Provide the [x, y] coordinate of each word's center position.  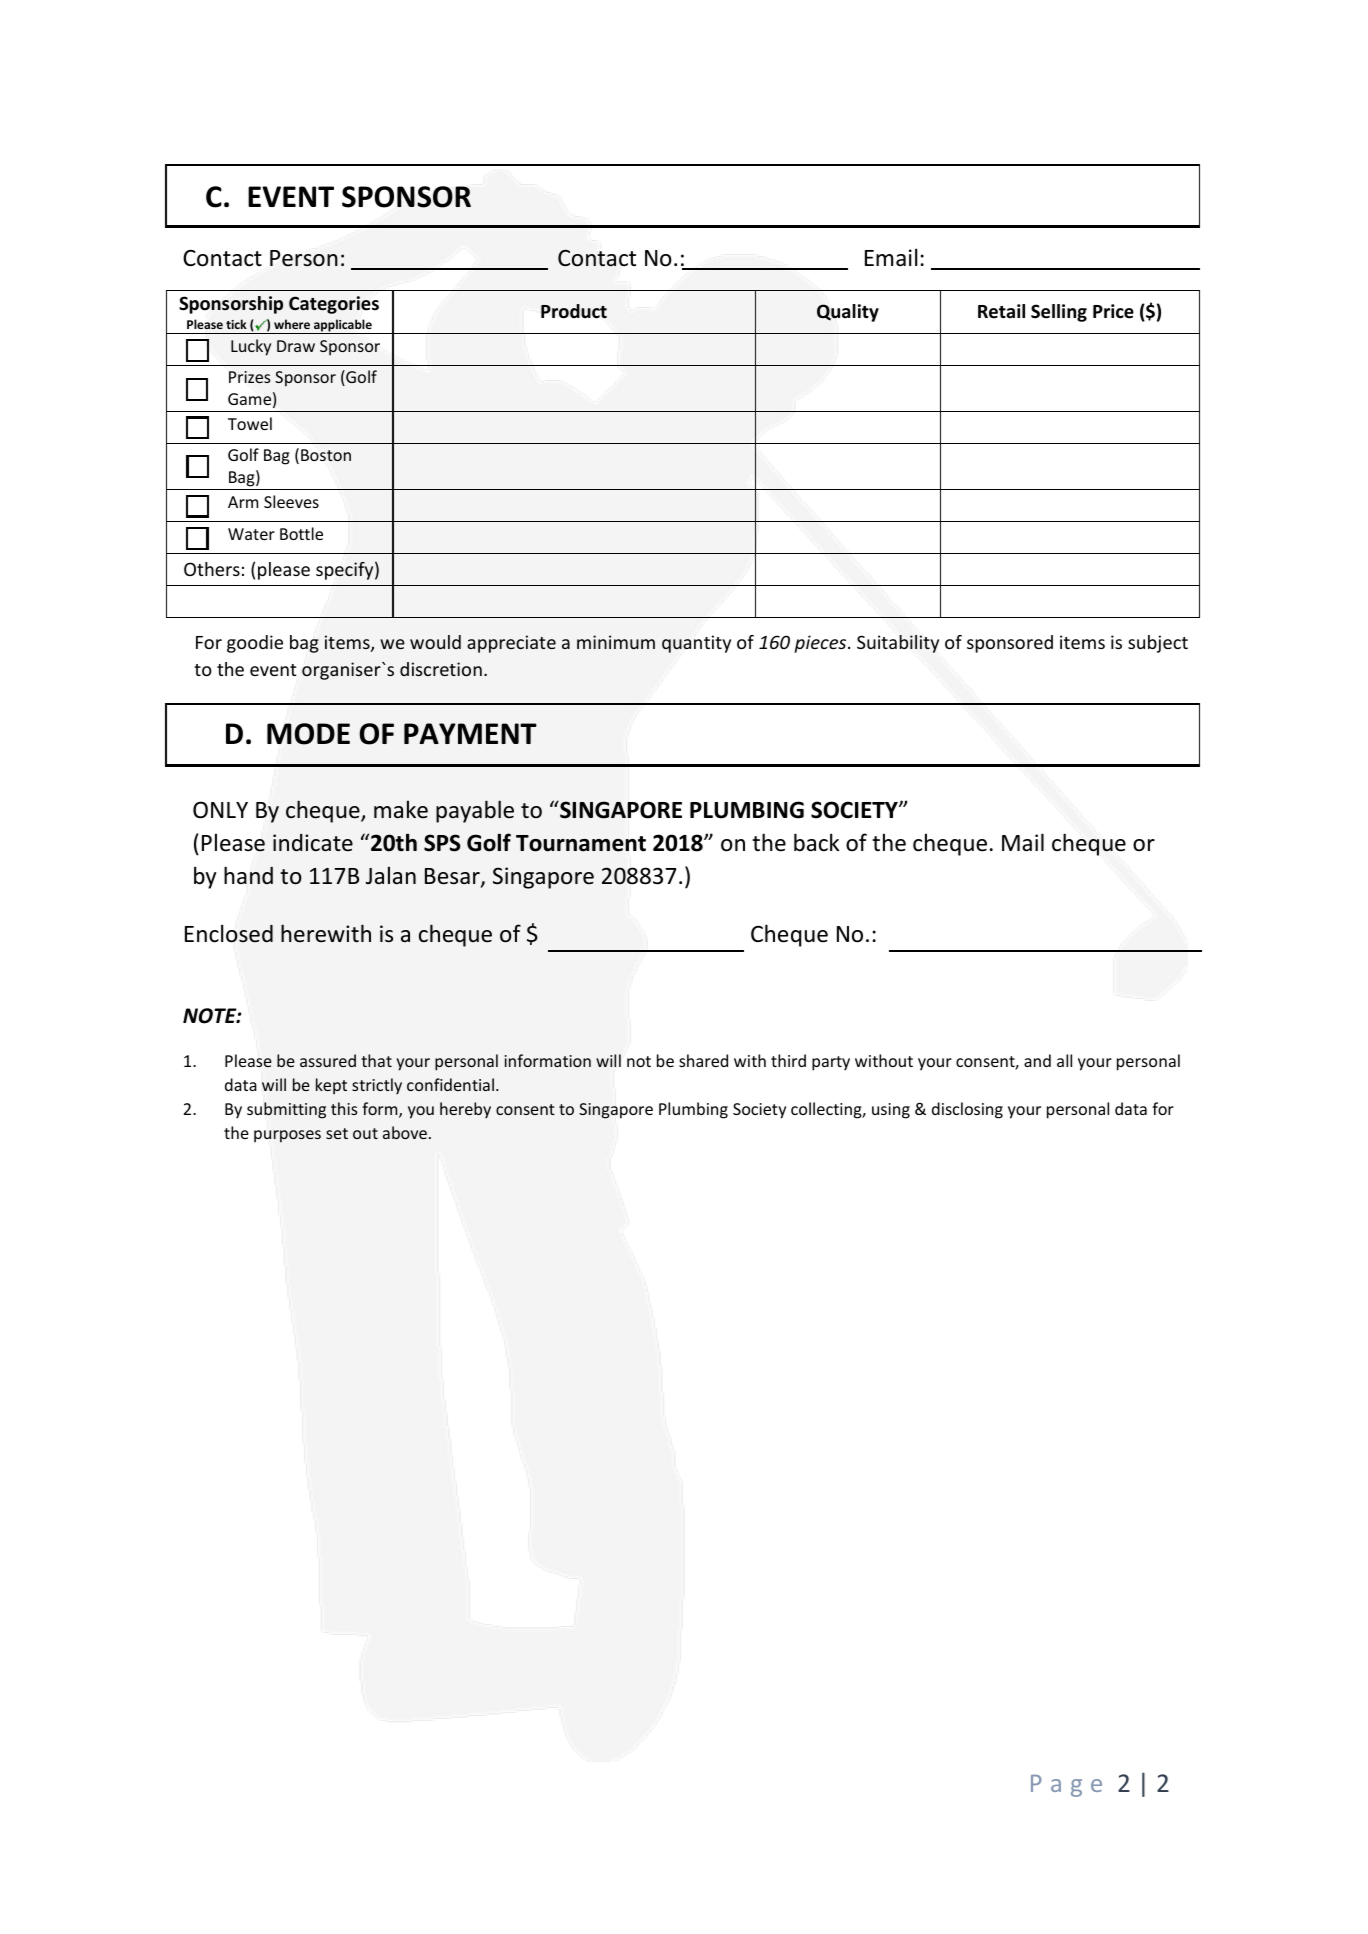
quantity [696, 644]
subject [1158, 644]
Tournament [581, 843]
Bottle [301, 533]
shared [703, 1060]
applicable [343, 326]
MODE [308, 734]
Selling [1059, 313]
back [816, 842]
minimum [616, 642]
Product [574, 311]
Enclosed [229, 933]
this [344, 1108]
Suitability [898, 644]
